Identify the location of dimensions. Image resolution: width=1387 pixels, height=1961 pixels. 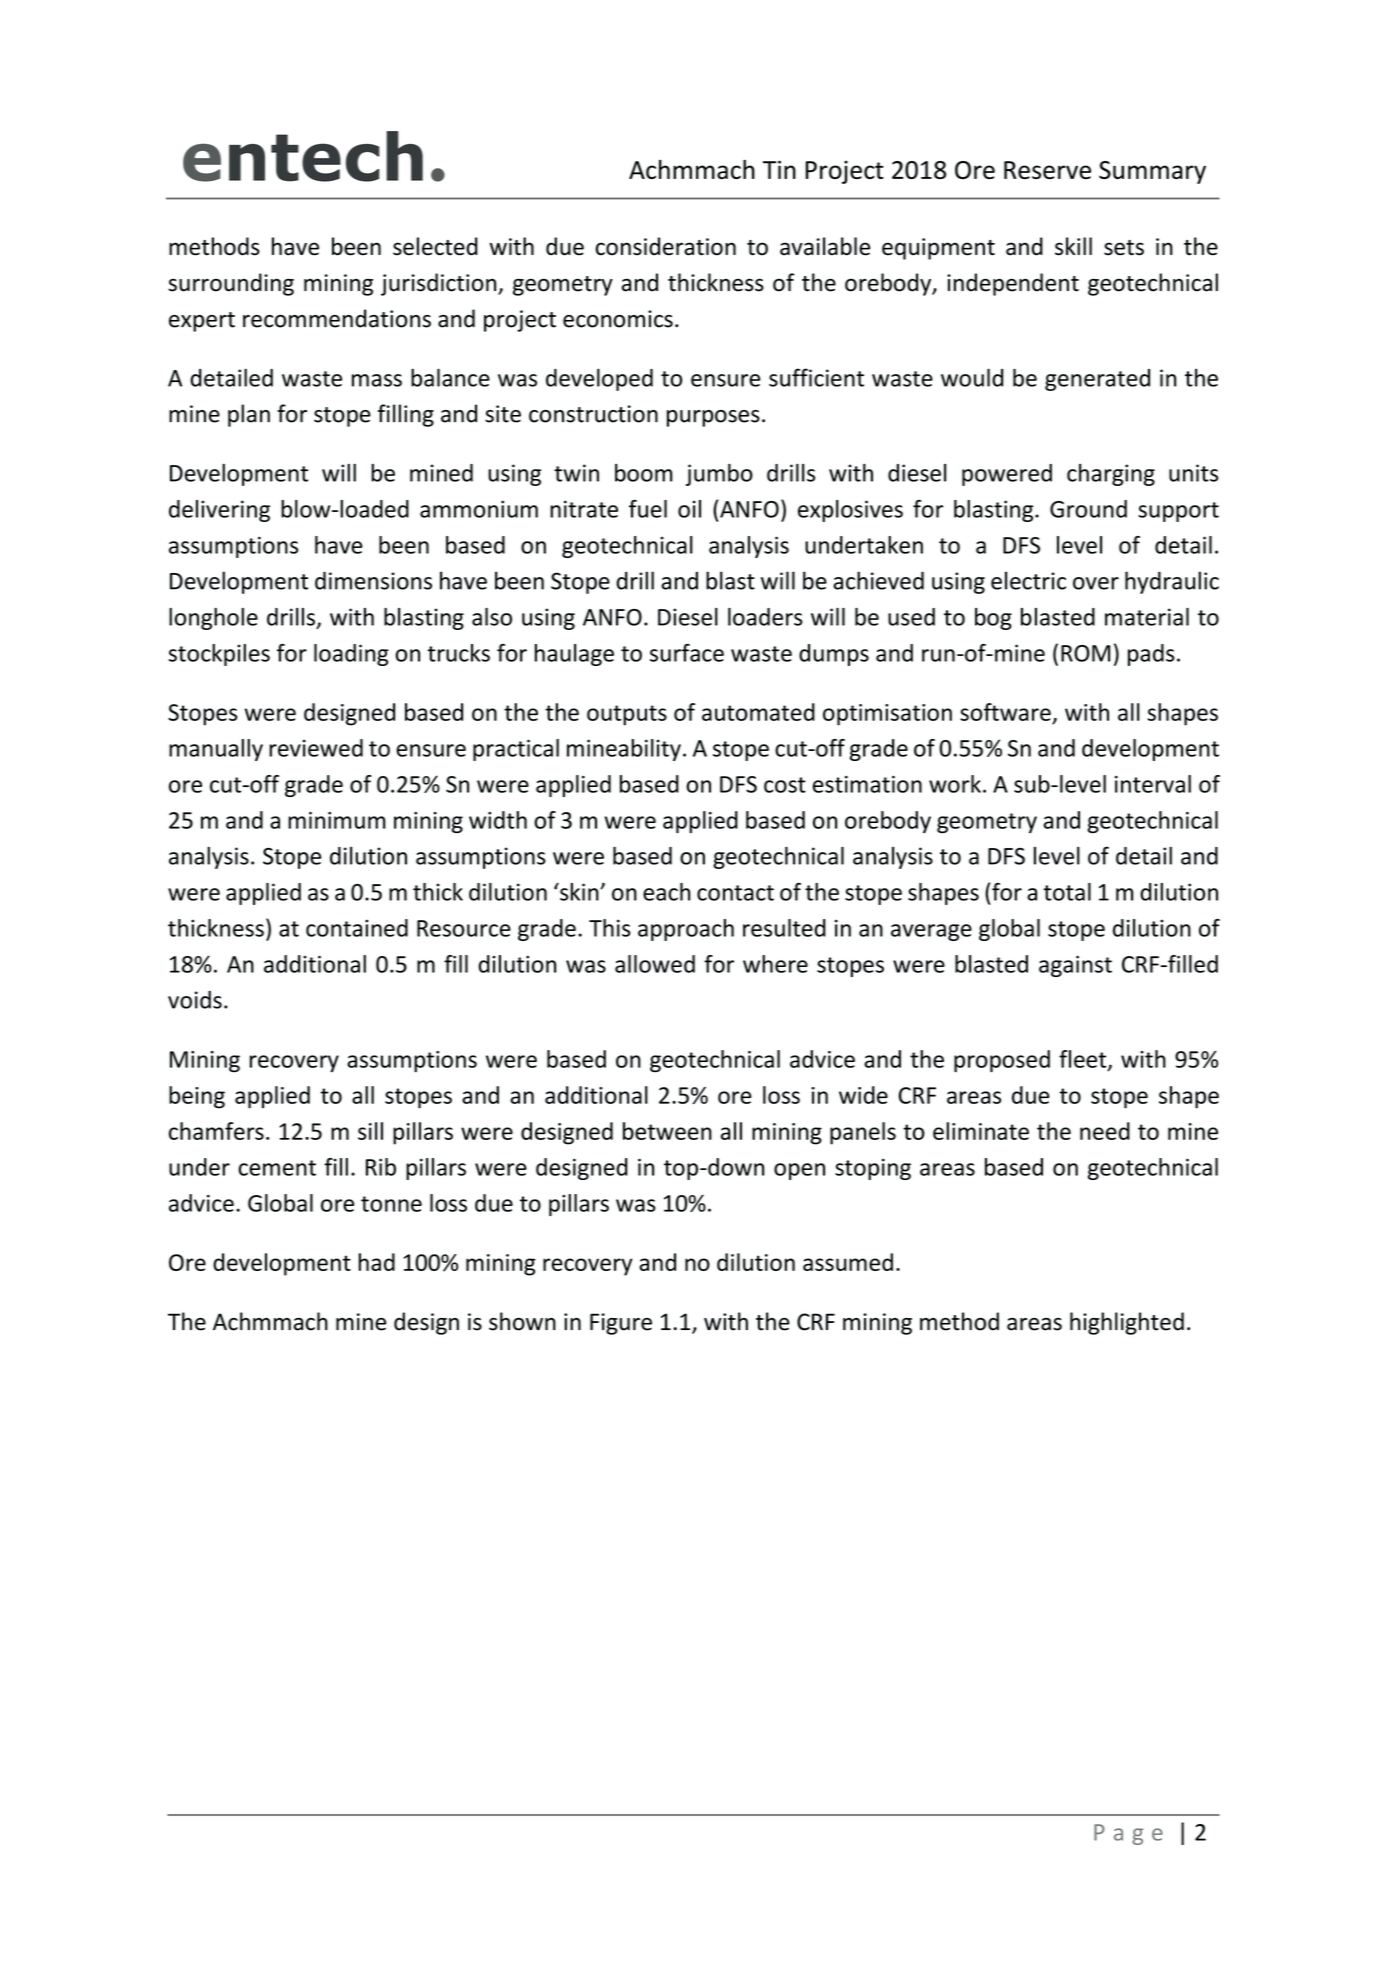
(373, 580).
